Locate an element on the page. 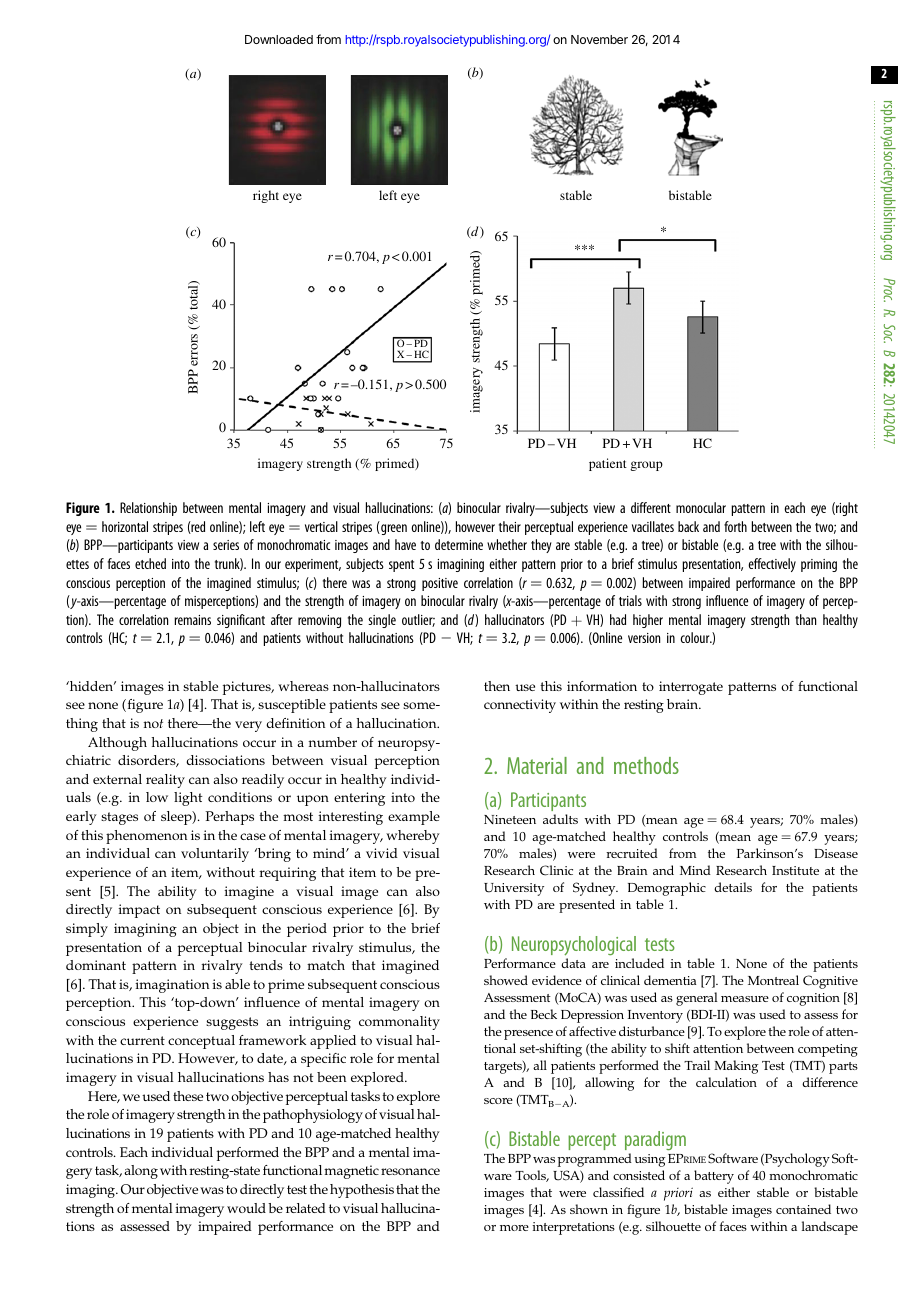 This document has height=1308, width=924. horizontal is located at coordinates (125, 526).
